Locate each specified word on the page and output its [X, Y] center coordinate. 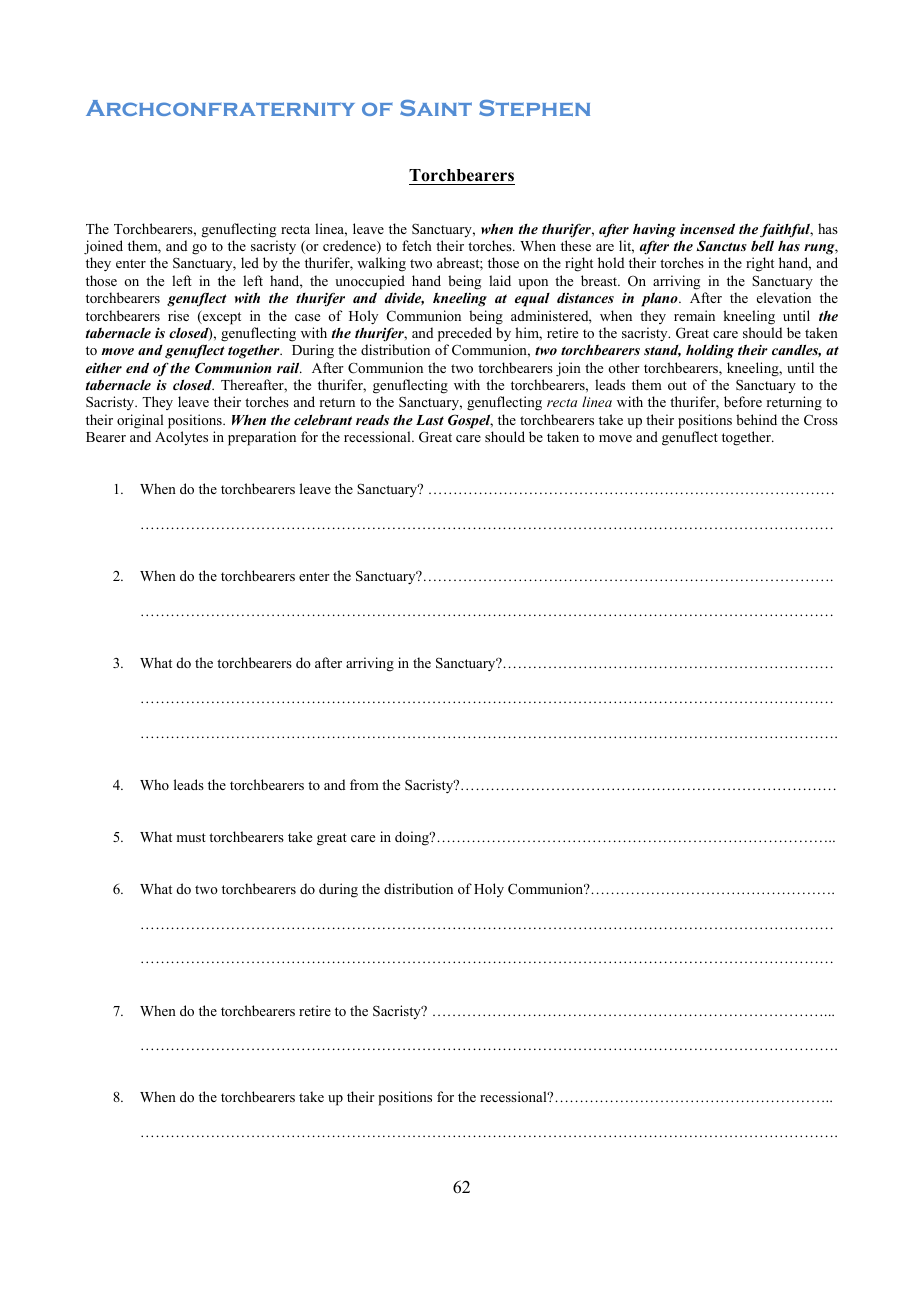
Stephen [534, 108]
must [191, 837]
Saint [436, 108]
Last [430, 420]
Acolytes [181, 438]
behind [756, 419]
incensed [707, 228]
